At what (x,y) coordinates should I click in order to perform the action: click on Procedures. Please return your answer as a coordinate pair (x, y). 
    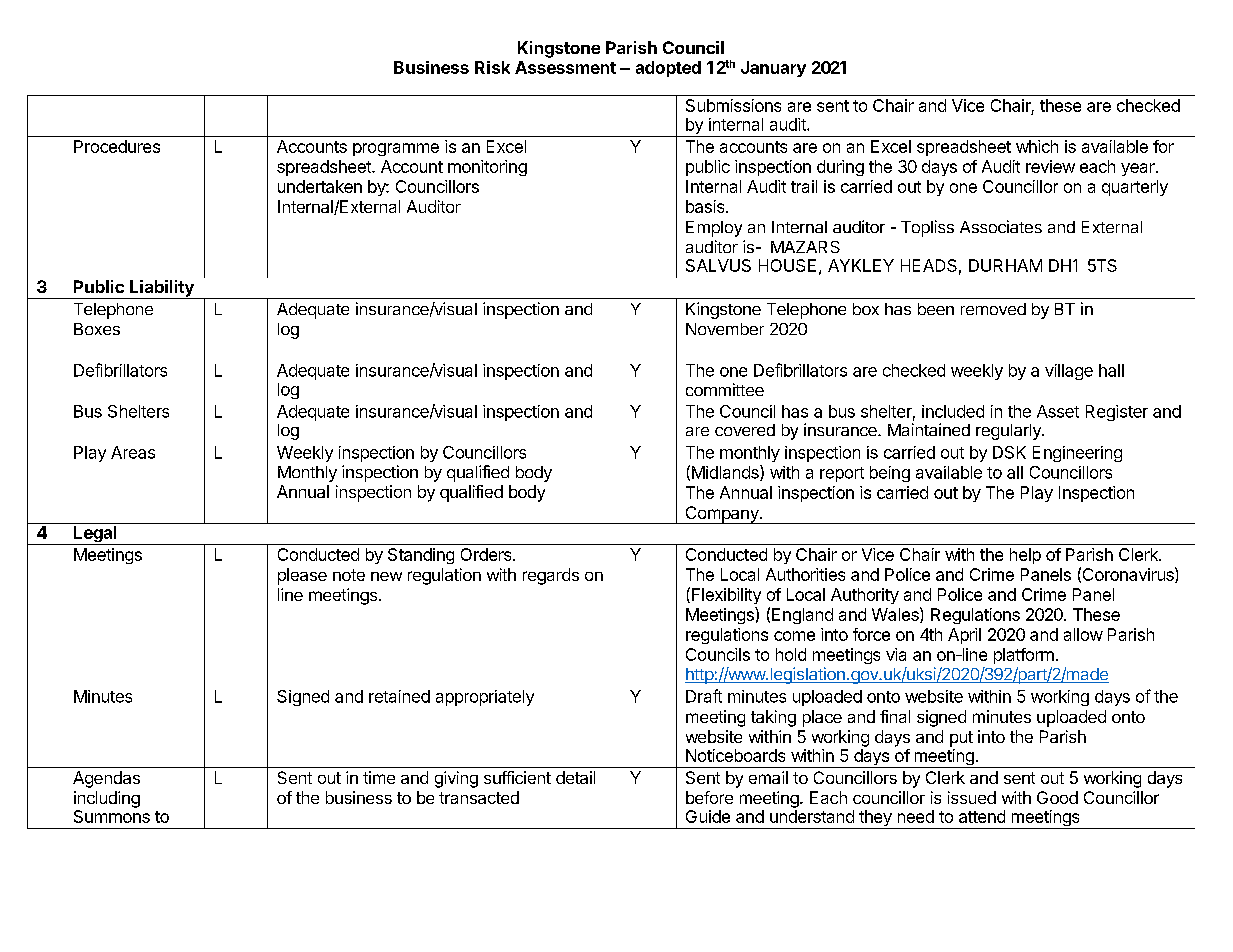
    Looking at the image, I should click on (117, 146).
